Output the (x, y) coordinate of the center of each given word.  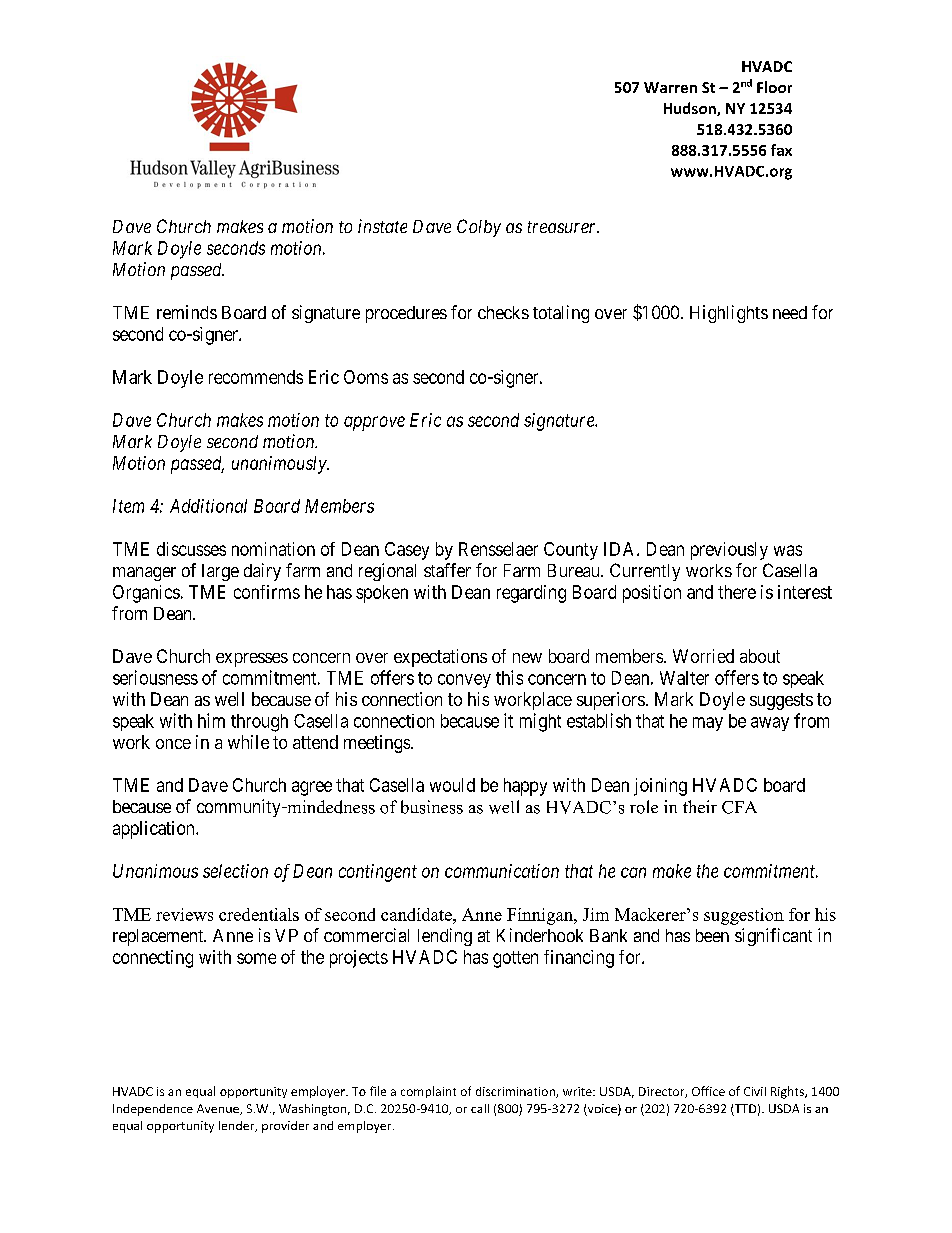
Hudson (691, 109)
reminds (187, 312)
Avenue (219, 1109)
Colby (479, 228)
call (480, 1108)
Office (708, 1091)
